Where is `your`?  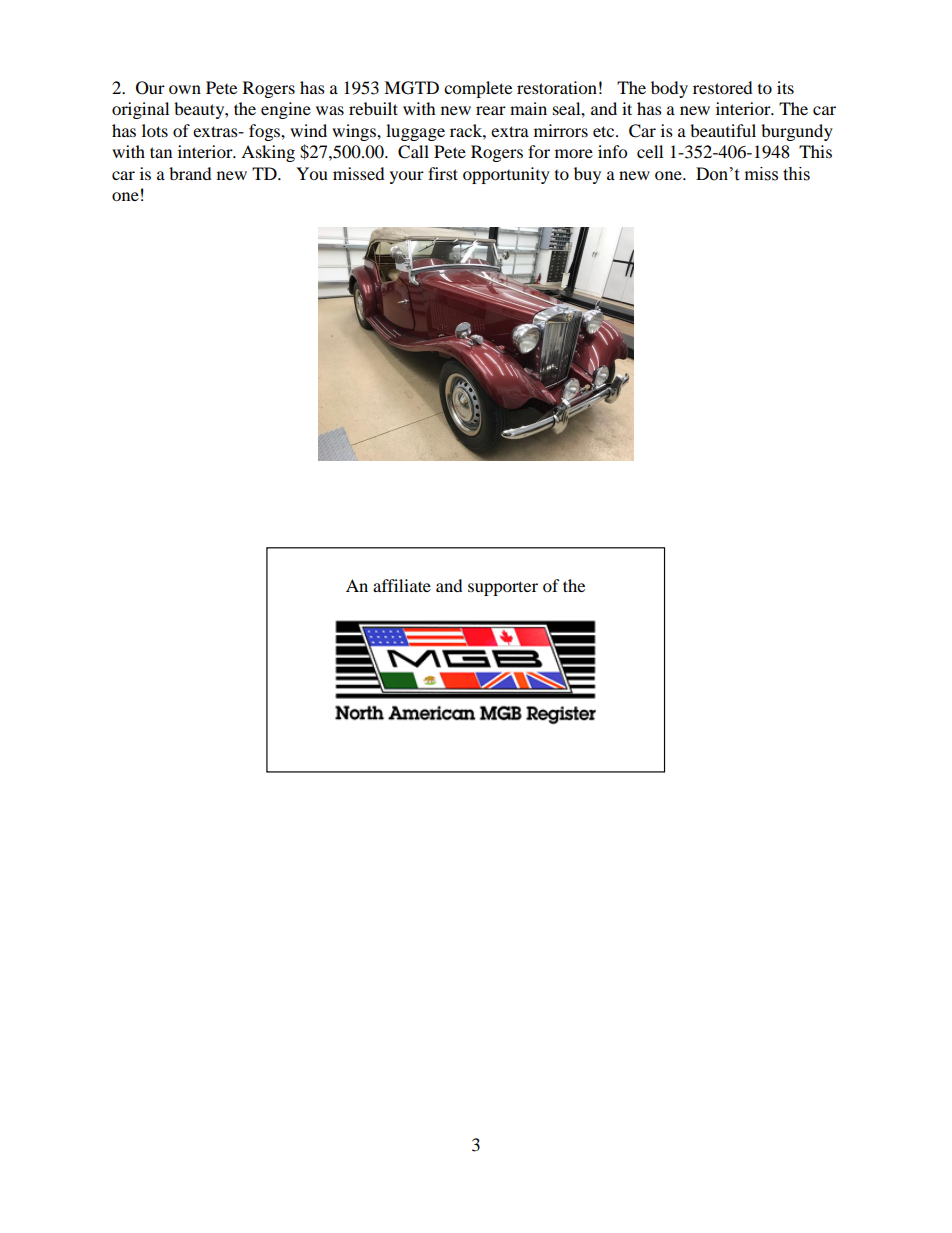 your is located at coordinates (407, 177).
